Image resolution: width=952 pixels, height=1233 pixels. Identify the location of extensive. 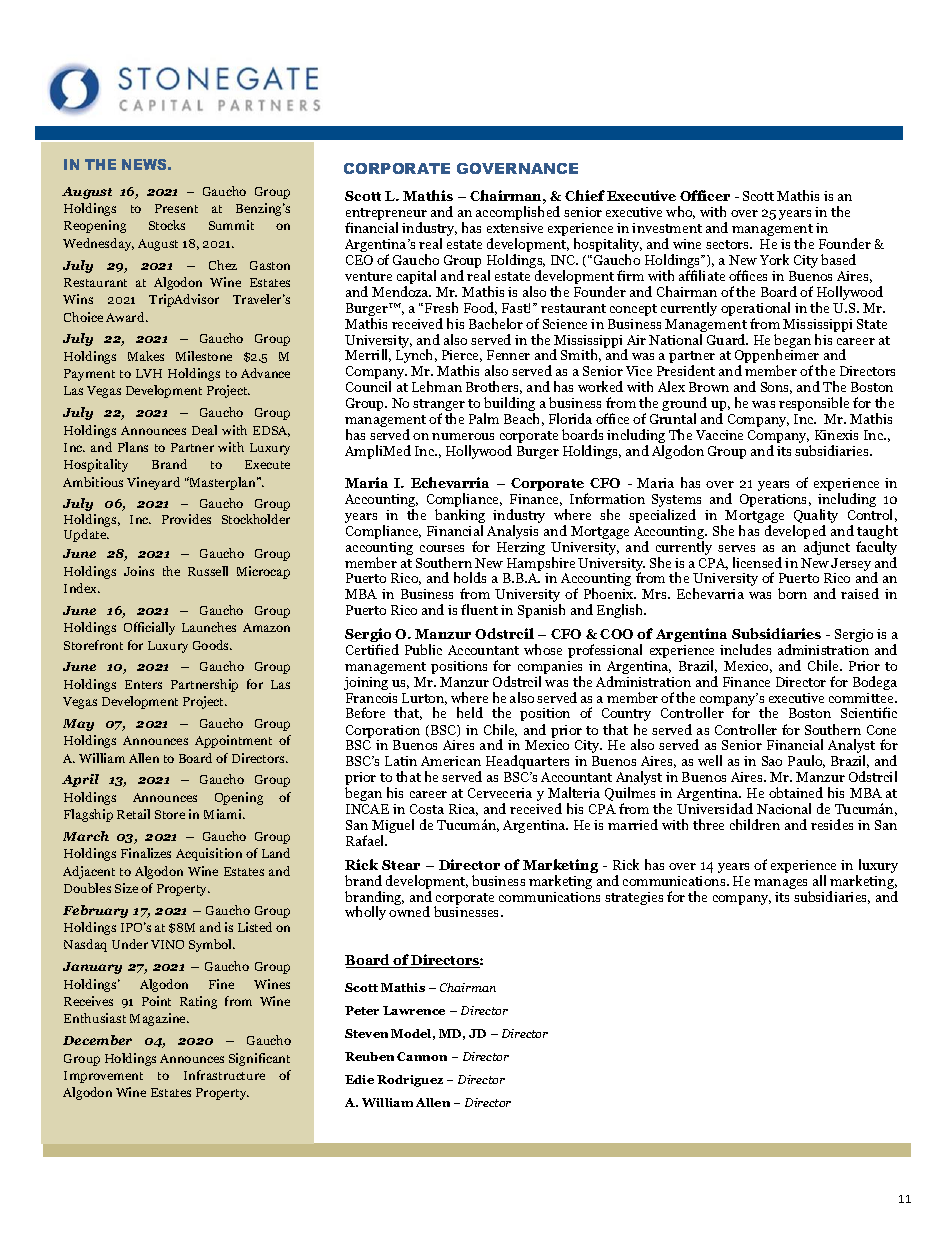
(515, 228).
